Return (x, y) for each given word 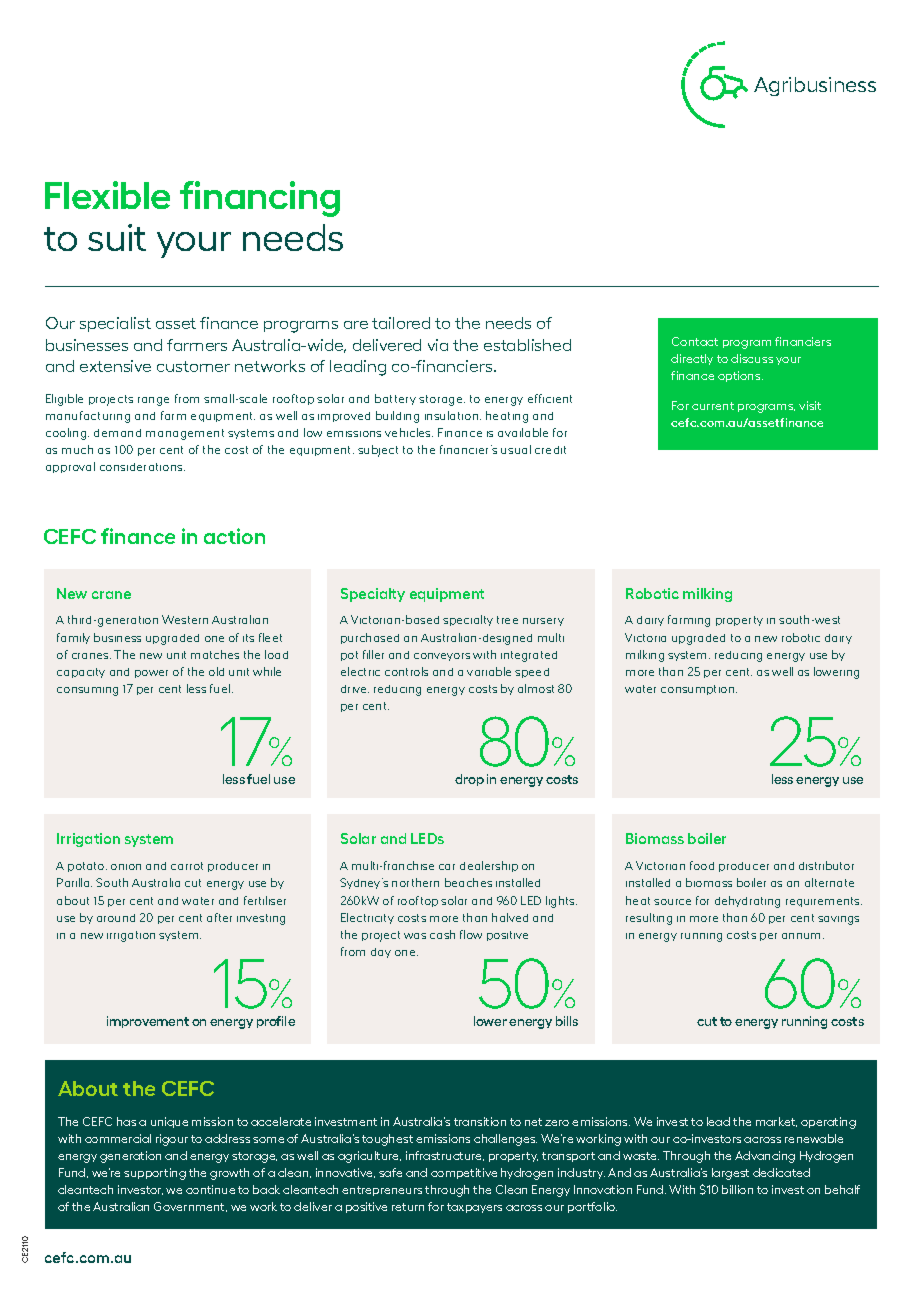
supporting (155, 1174)
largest (730, 1174)
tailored (401, 323)
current (713, 406)
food (702, 865)
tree (507, 620)
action (234, 536)
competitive (464, 1173)
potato (87, 867)
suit (117, 237)
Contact (695, 341)
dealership (489, 866)
